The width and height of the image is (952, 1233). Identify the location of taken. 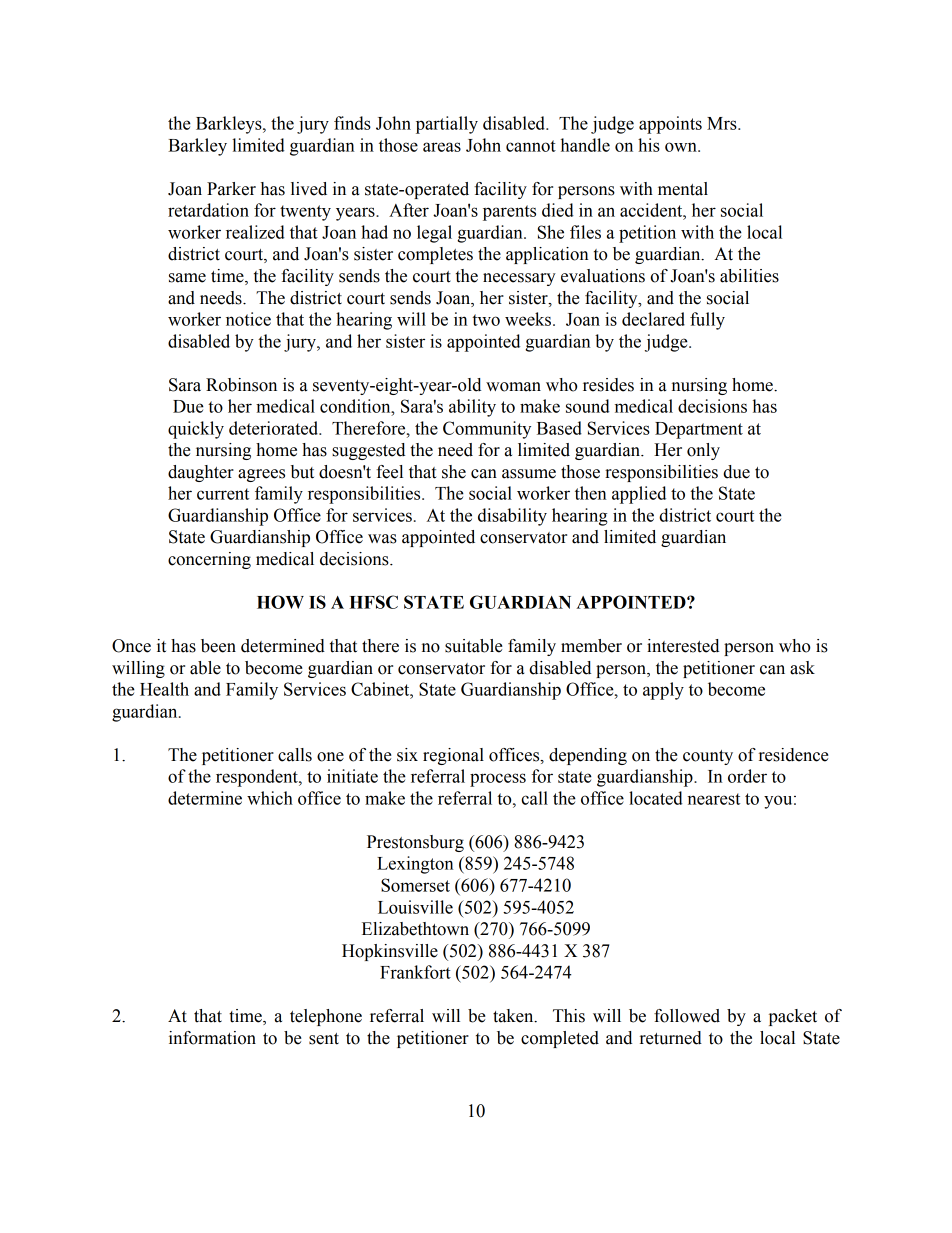
(514, 1016).
